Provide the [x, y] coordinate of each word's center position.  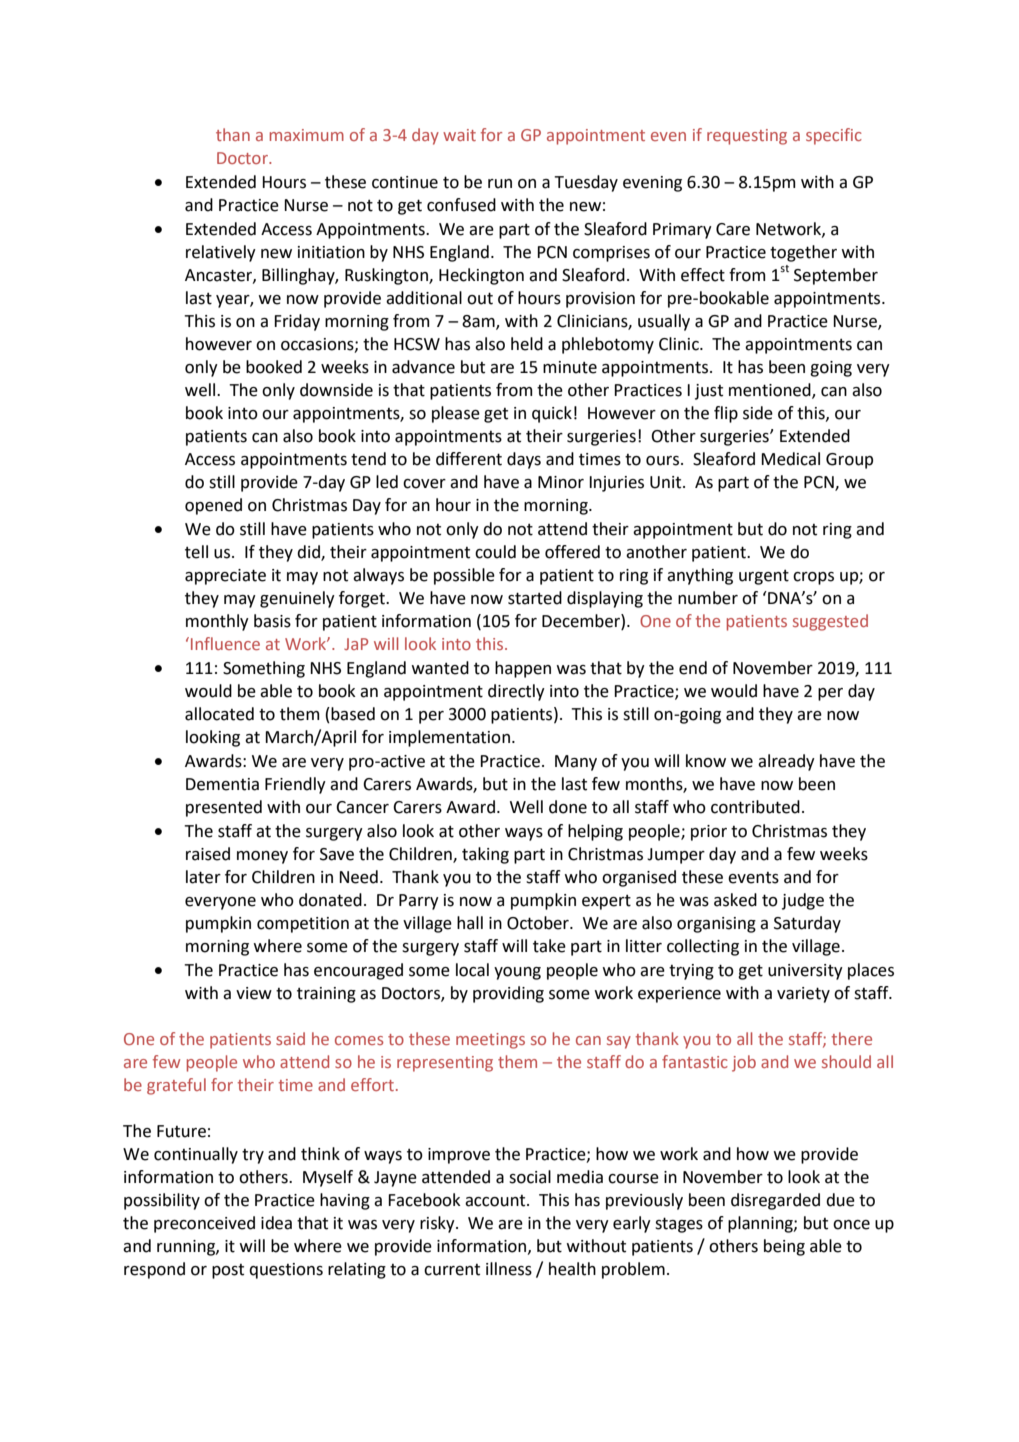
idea [276, 1223]
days [524, 460]
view [254, 993]
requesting [747, 137]
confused [461, 205]
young [517, 973]
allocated [219, 714]
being [784, 1247]
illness [509, 1269]
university [805, 972]
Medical [790, 459]
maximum [307, 135]
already [786, 762]
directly [516, 692]
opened [213, 506]
